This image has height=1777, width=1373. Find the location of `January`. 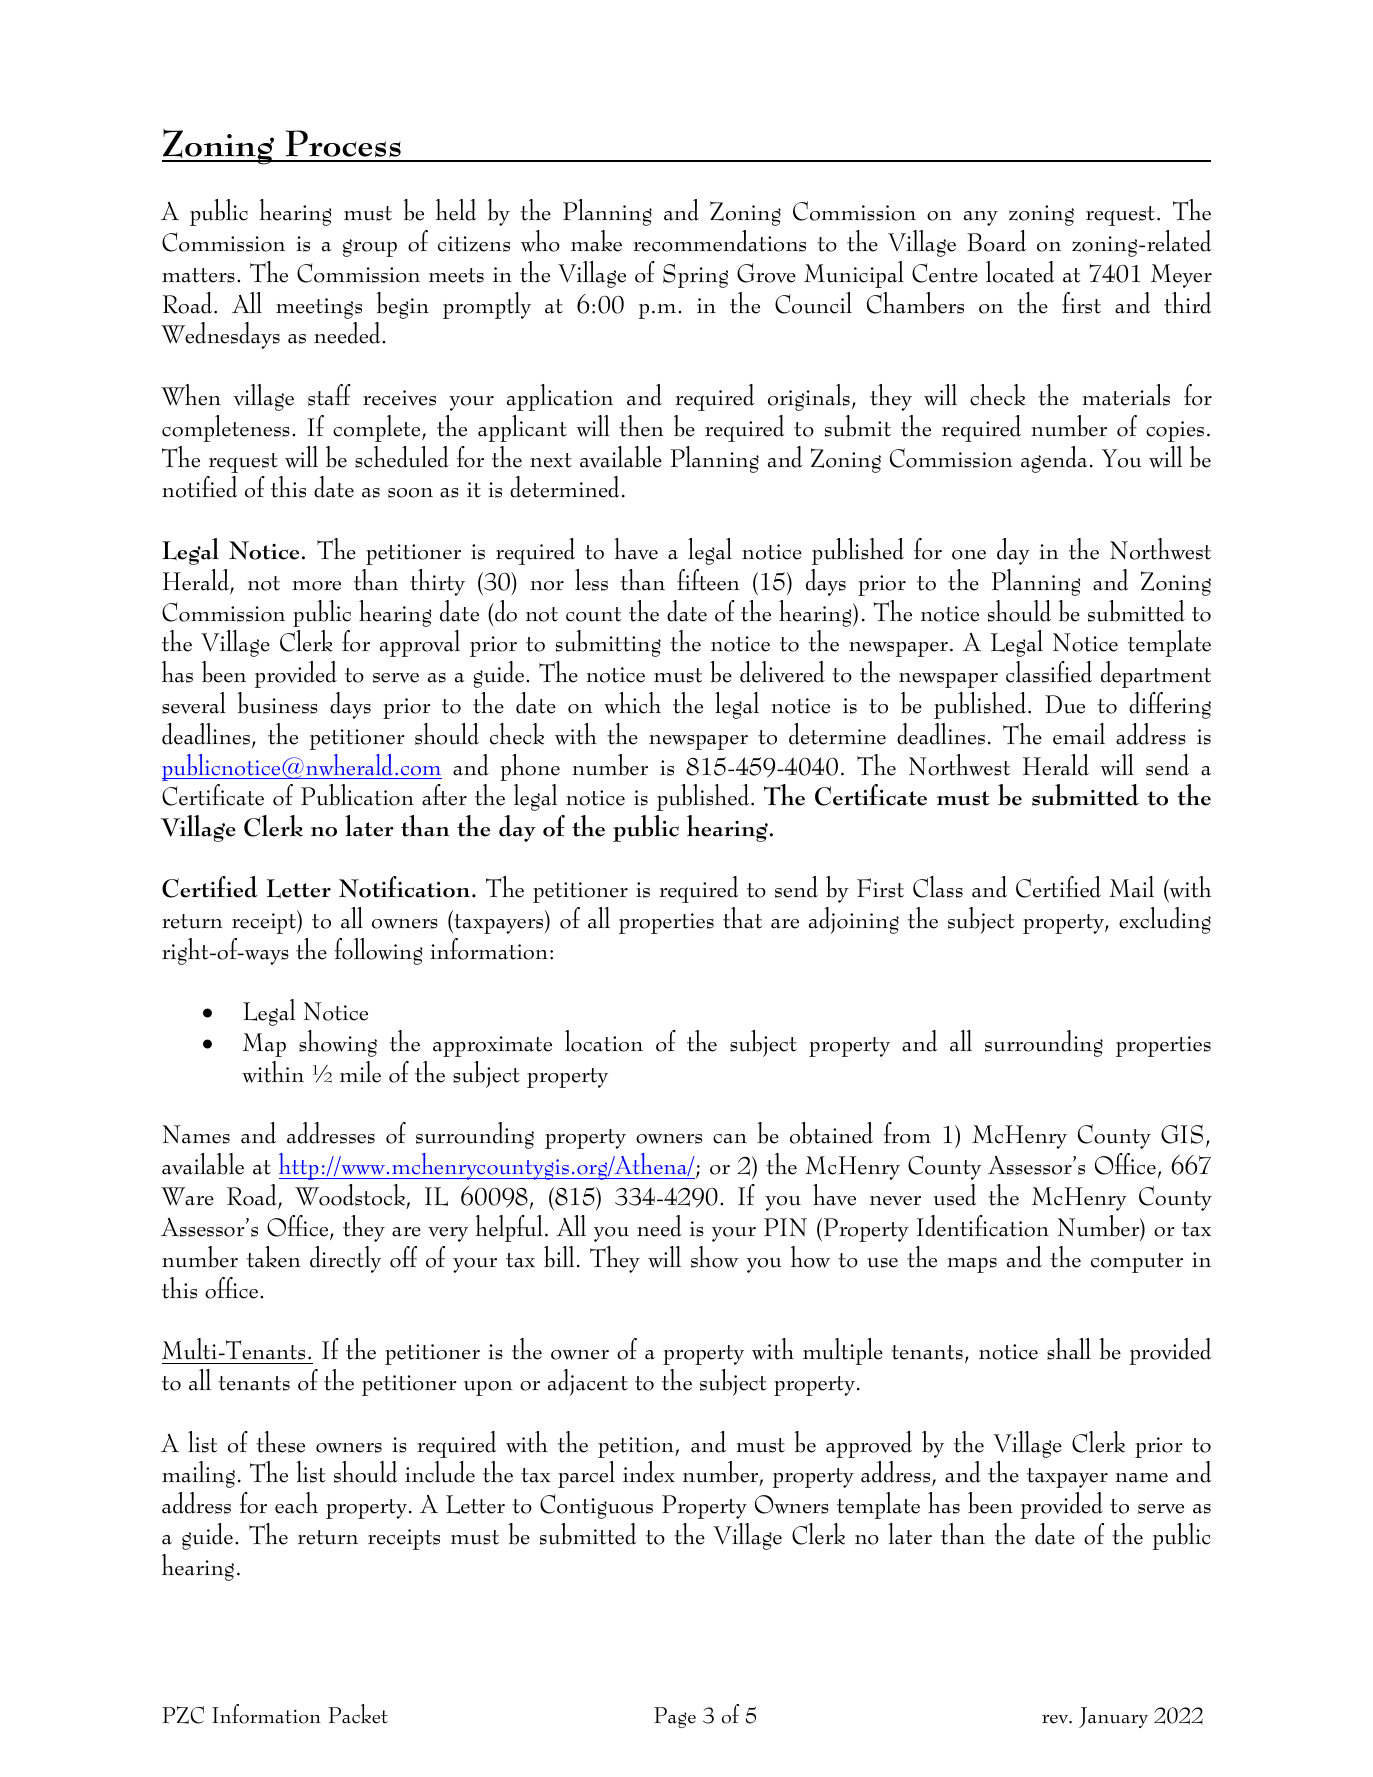

January is located at coordinates (1113, 1717).
